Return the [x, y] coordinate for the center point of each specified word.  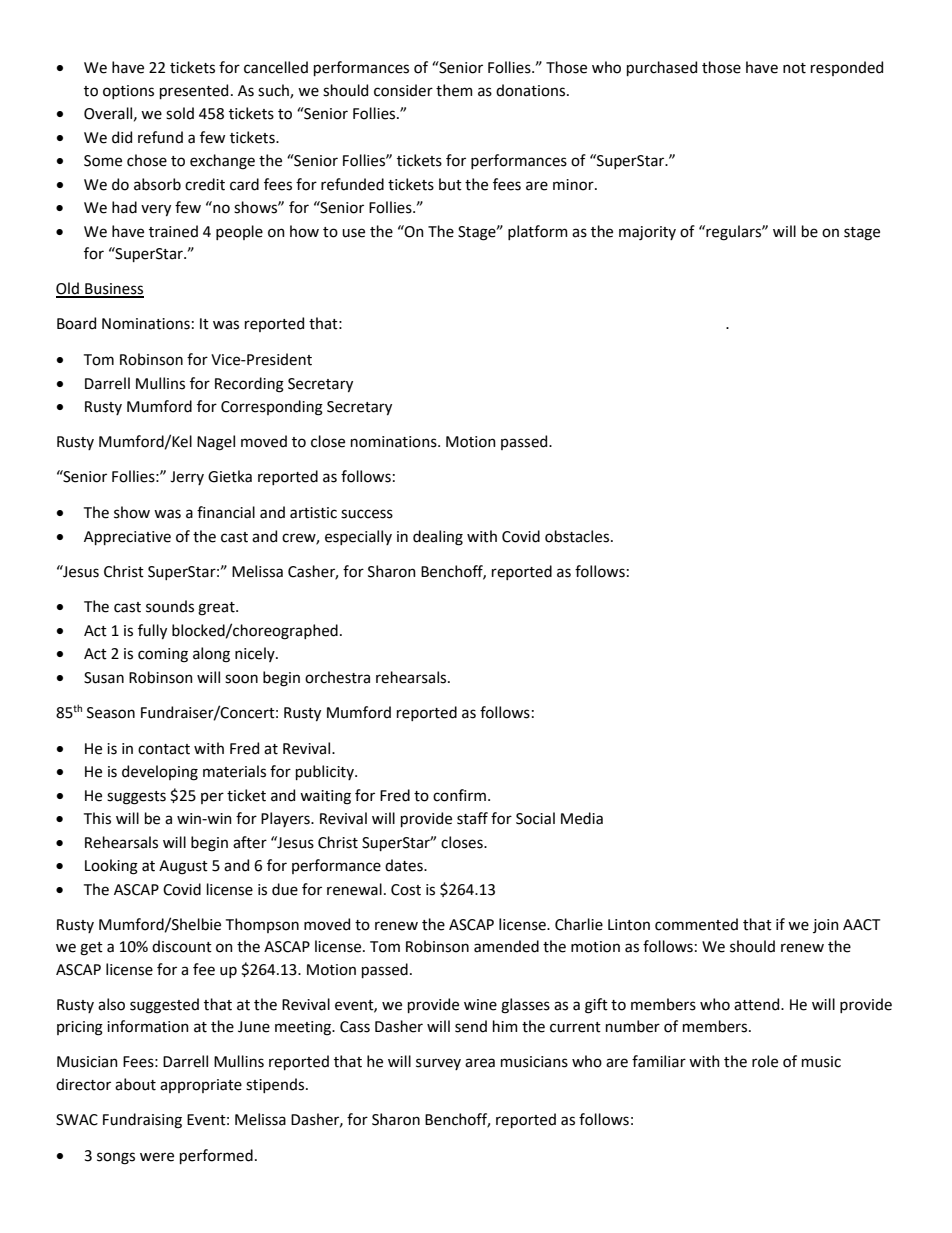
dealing [438, 538]
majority [647, 233]
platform [538, 232]
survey [438, 1064]
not [794, 68]
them [454, 90]
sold [180, 113]
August [183, 867]
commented [696, 924]
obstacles [578, 536]
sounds [170, 606]
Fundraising [142, 1121]
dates [405, 865]
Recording [249, 385]
